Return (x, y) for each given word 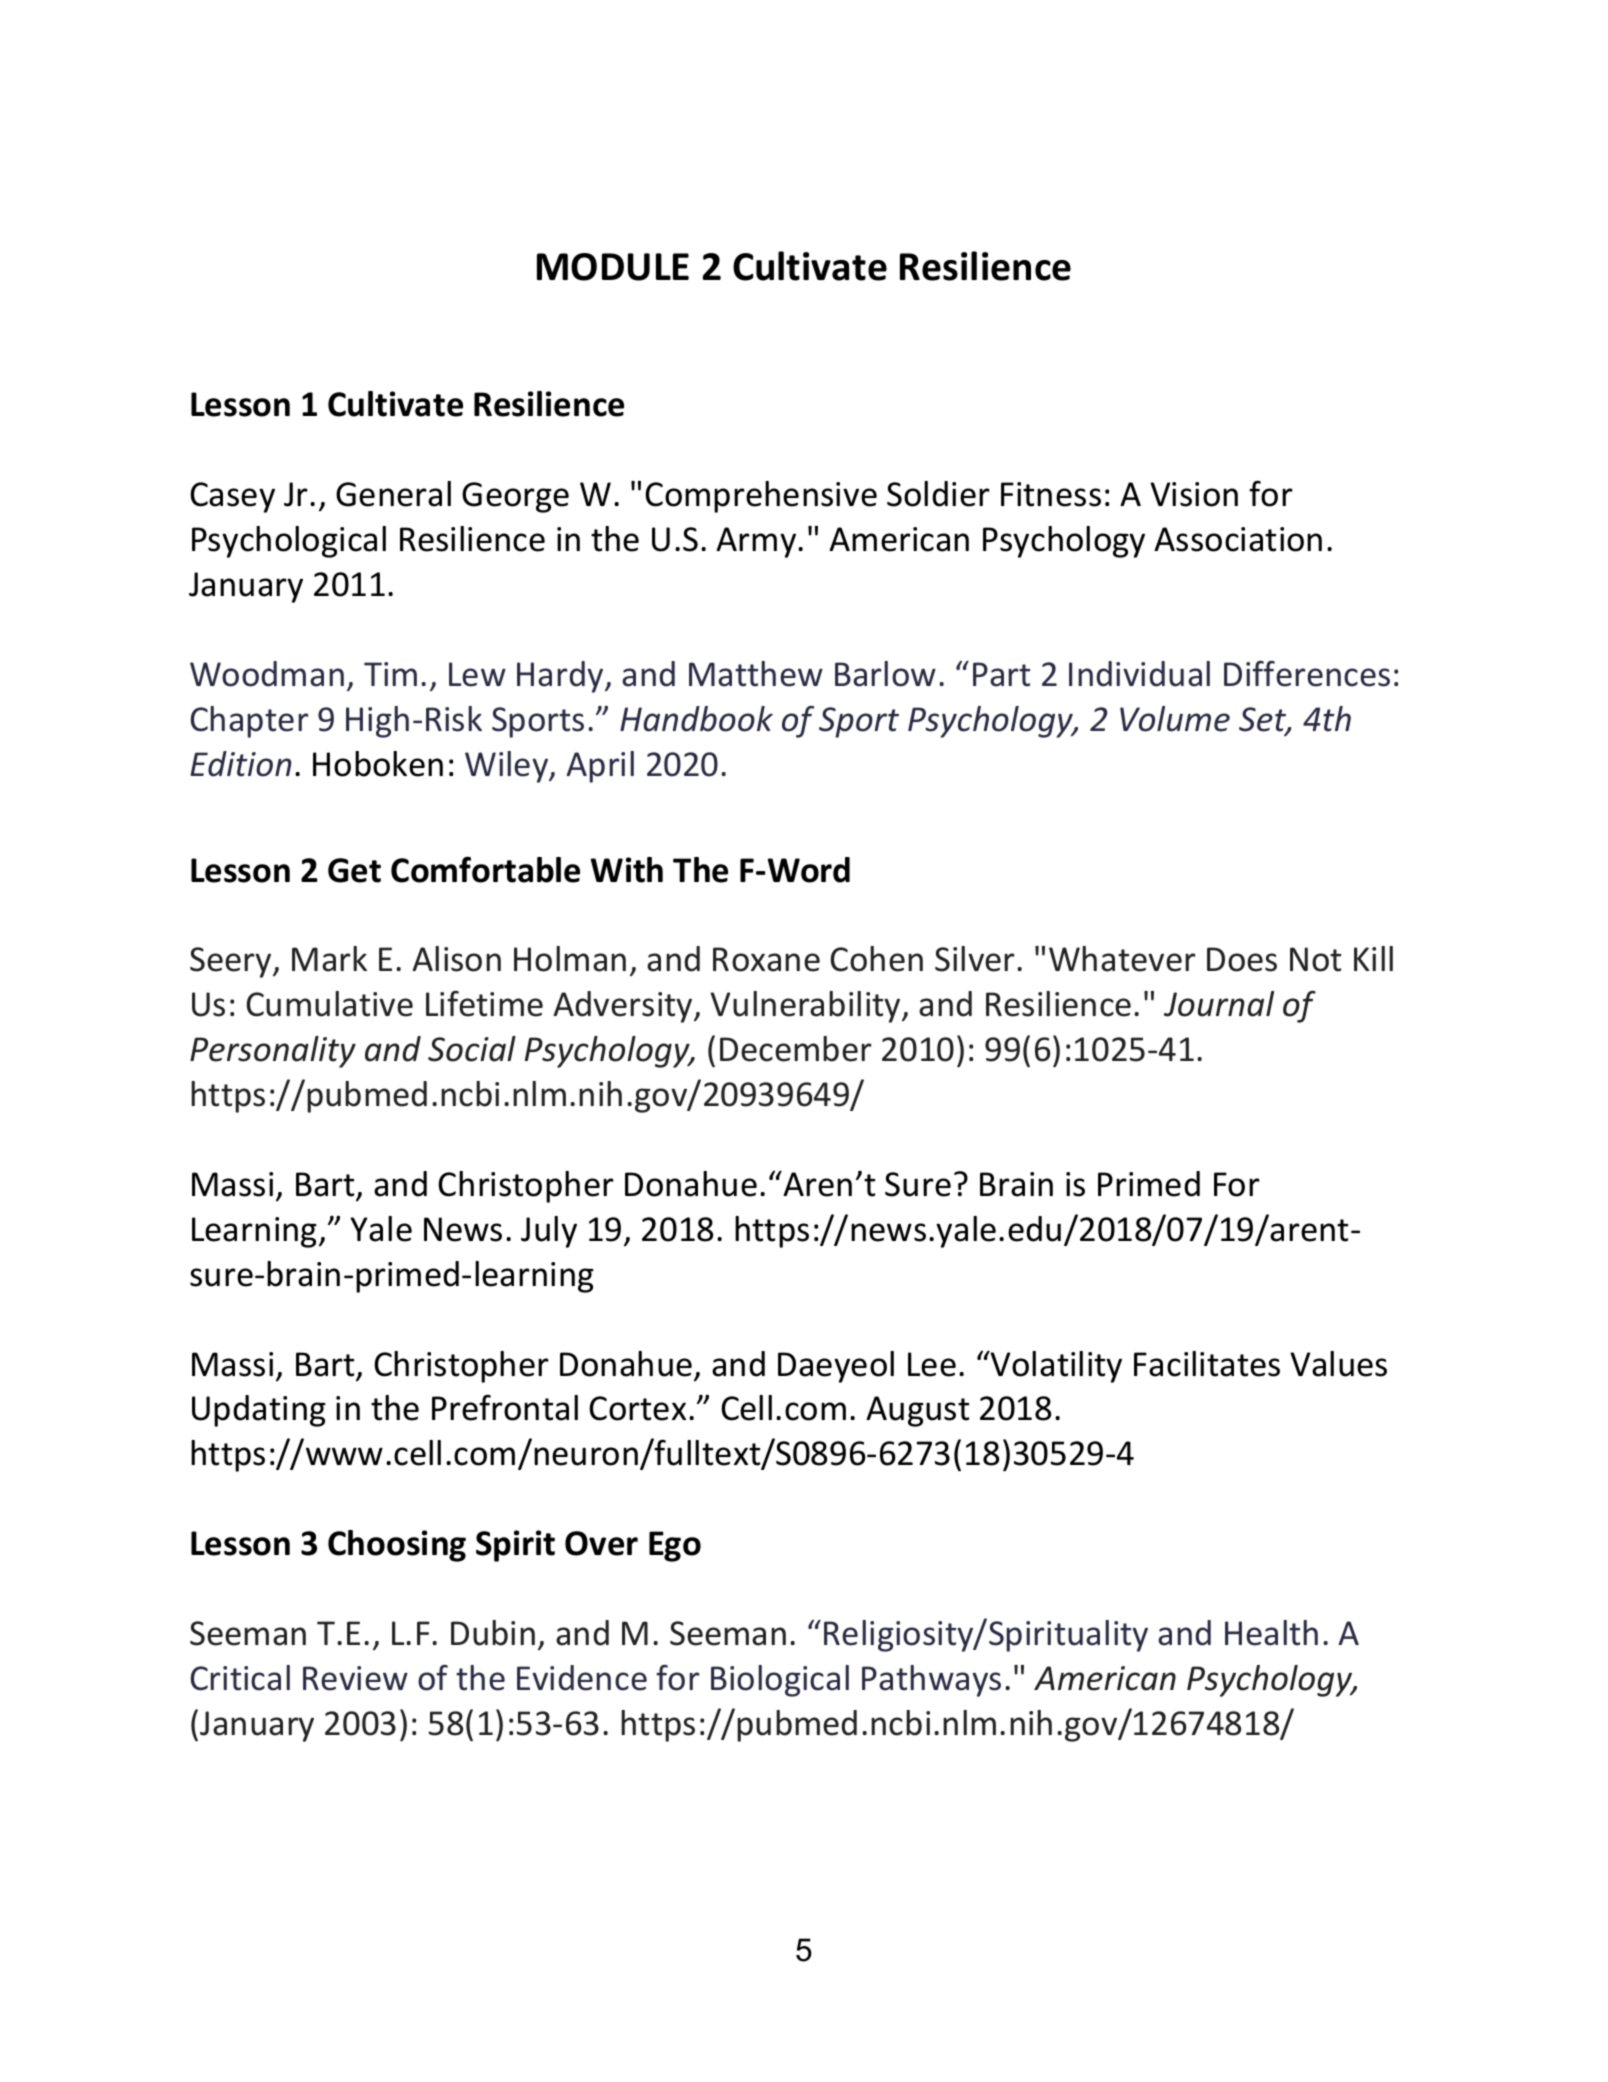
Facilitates (1207, 1364)
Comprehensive (761, 497)
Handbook (696, 719)
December (796, 1049)
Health (1271, 1633)
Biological (780, 1681)
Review (355, 1678)
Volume (1175, 719)
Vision (1194, 494)
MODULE (613, 267)
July (549, 1232)
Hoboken (378, 764)
